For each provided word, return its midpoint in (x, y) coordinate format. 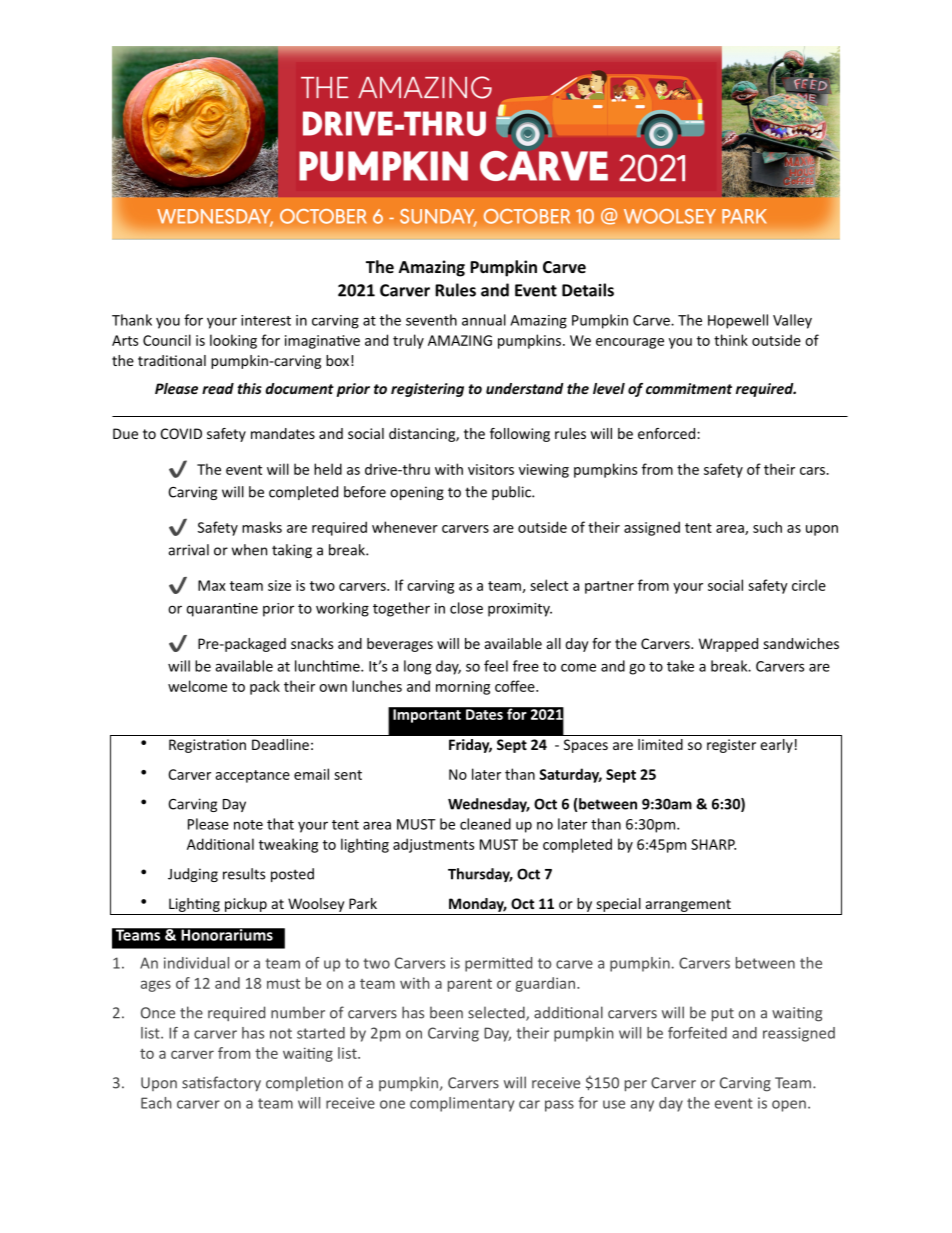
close (466, 608)
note (248, 825)
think (731, 340)
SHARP (713, 844)
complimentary (462, 1104)
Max (212, 585)
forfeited (697, 1033)
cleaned (485, 824)
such (767, 527)
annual (484, 320)
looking (233, 341)
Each (156, 1103)
